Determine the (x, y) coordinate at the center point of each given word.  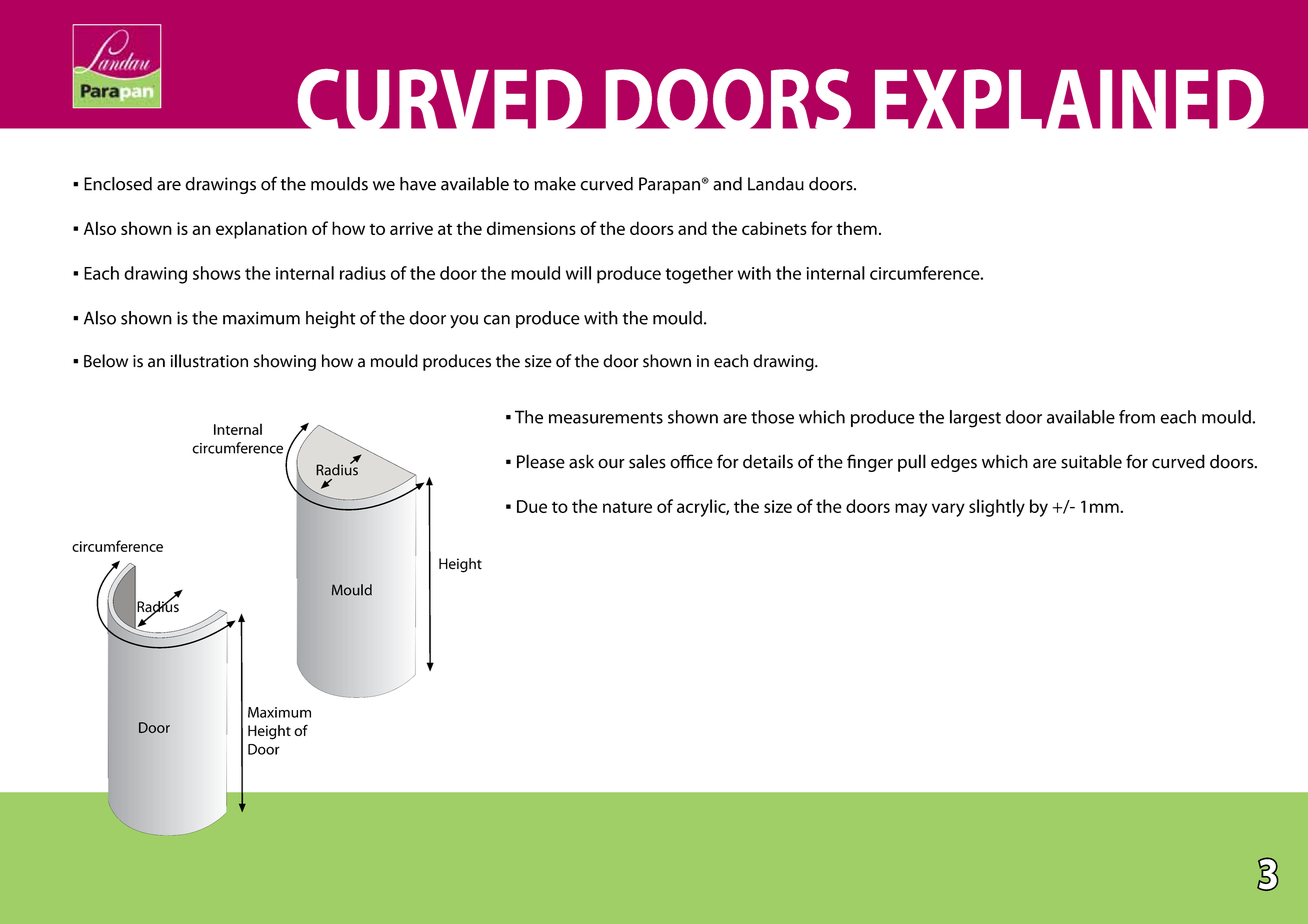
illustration (209, 361)
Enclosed (118, 184)
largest (975, 419)
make (555, 184)
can (497, 320)
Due (532, 506)
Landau (776, 184)
